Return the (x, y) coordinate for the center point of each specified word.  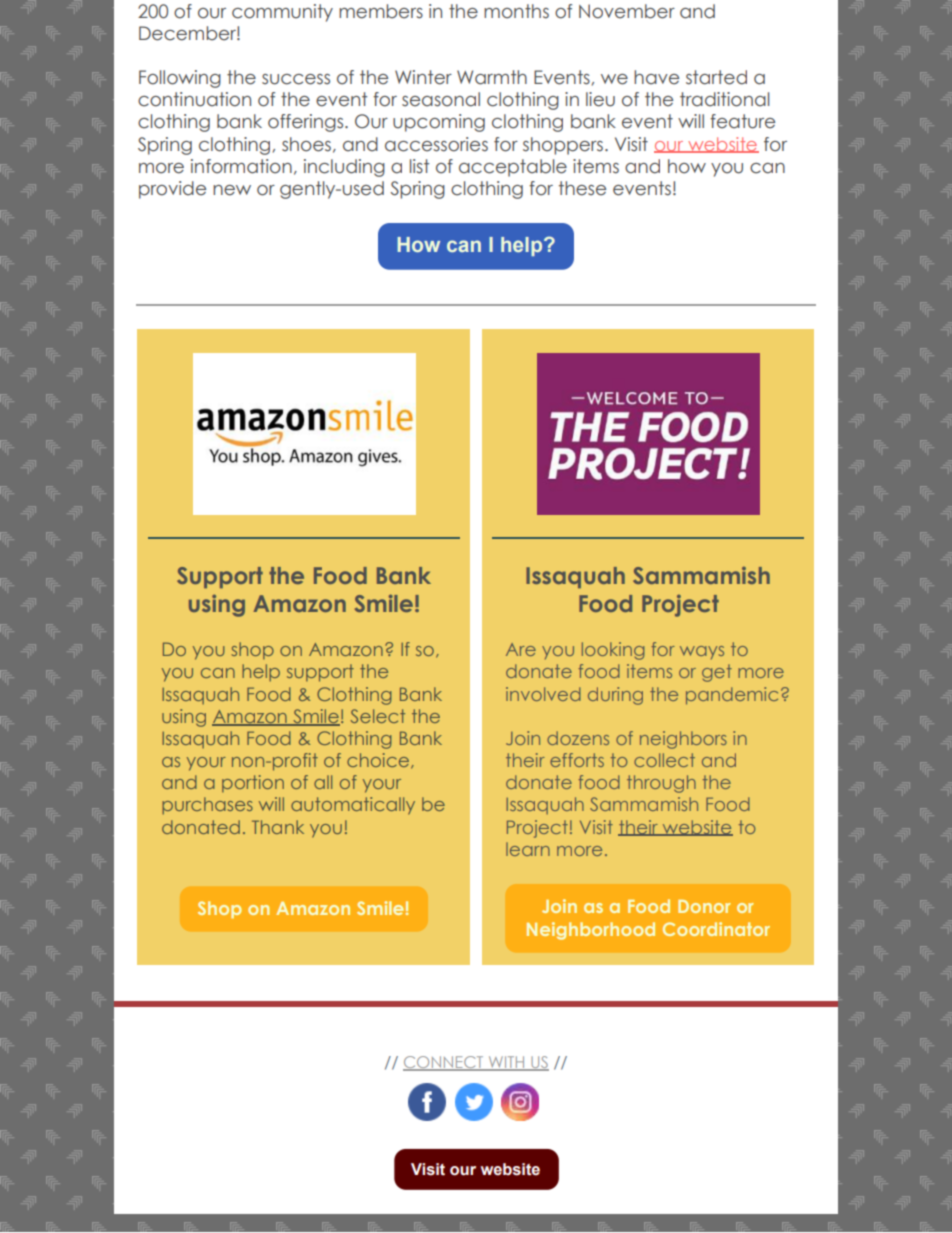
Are (521, 649)
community (282, 13)
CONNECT (444, 1063)
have (656, 77)
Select (378, 716)
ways (702, 652)
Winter (423, 77)
